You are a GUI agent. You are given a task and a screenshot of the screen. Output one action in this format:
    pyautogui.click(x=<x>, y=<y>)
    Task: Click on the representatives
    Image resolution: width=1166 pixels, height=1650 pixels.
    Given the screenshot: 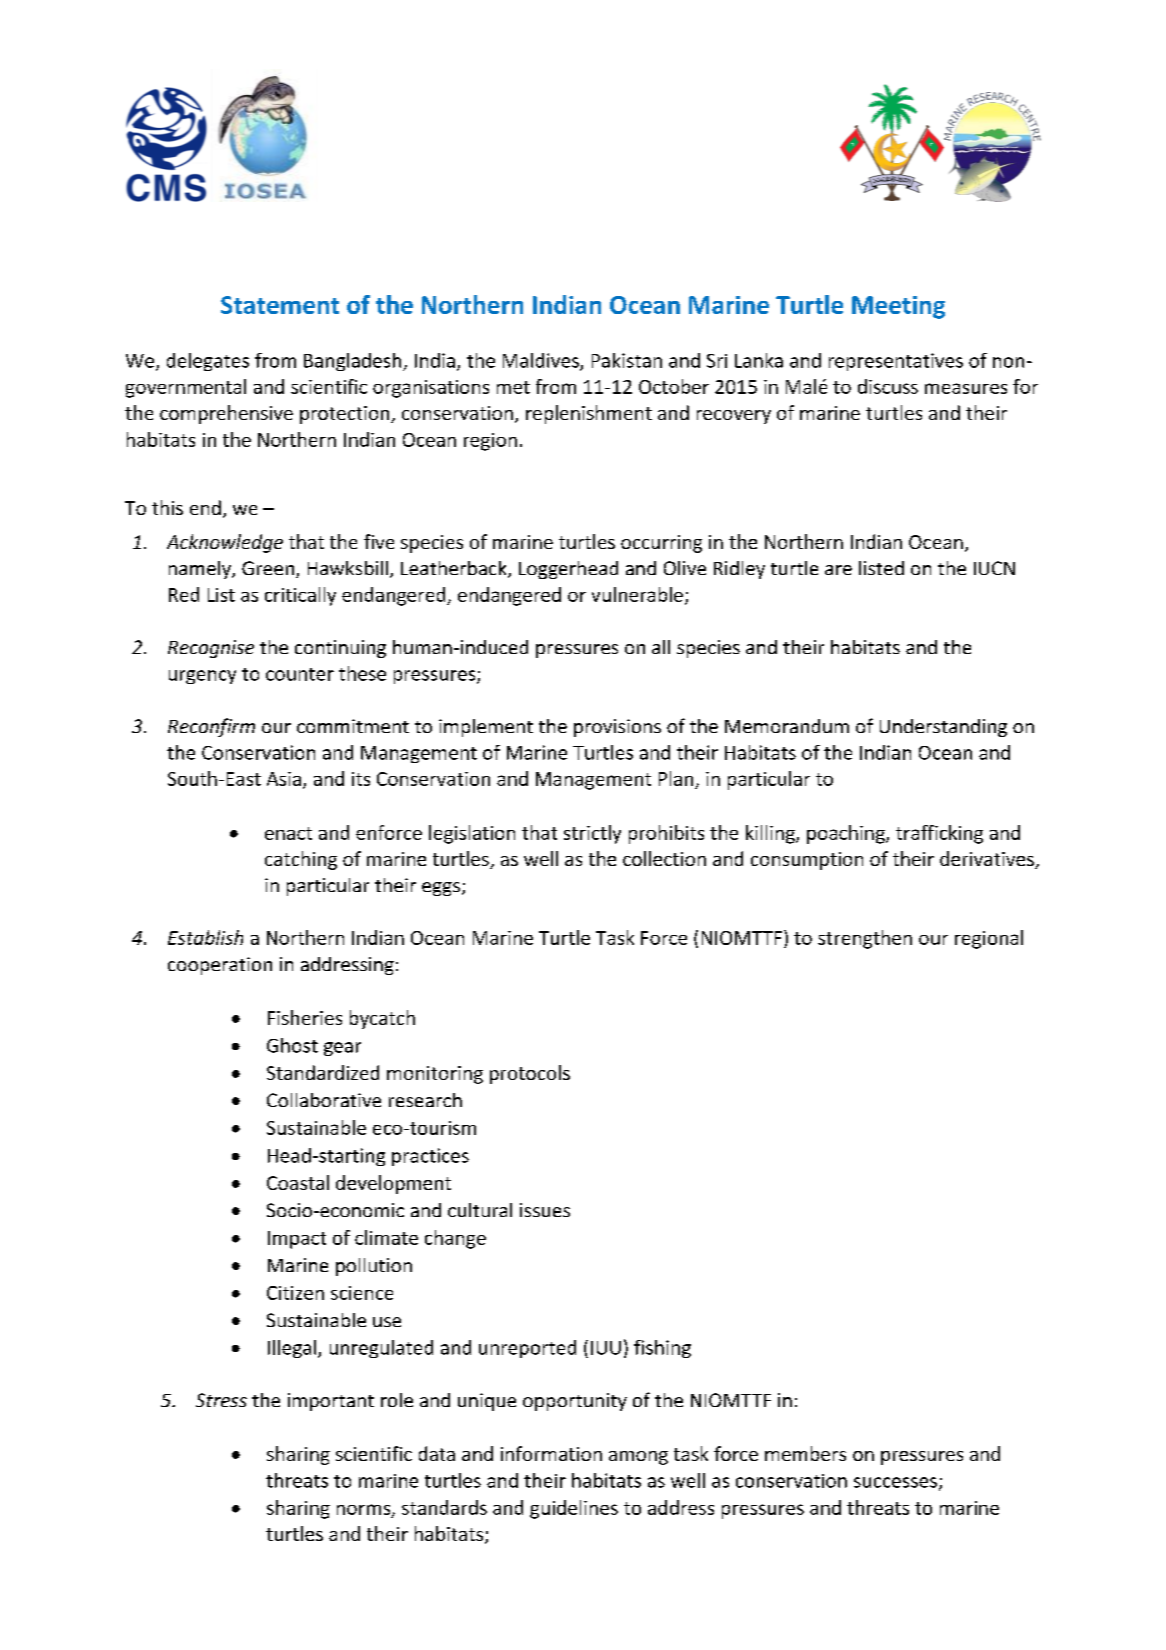 What is the action you would take?
    pyautogui.click(x=896, y=362)
